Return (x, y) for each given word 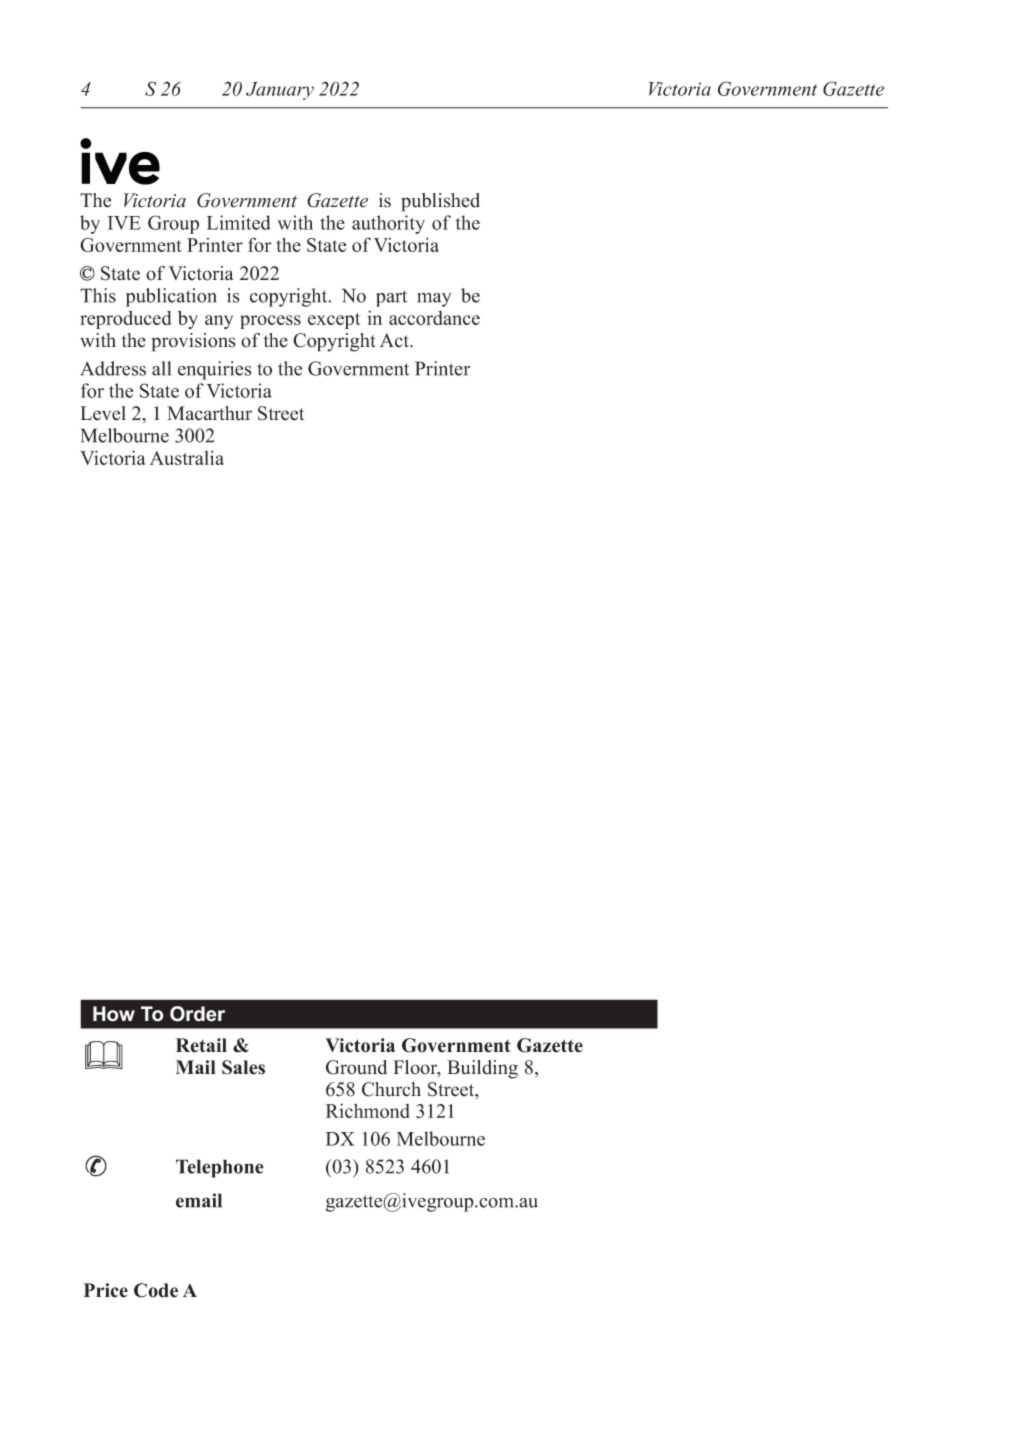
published (440, 202)
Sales (243, 1067)
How (114, 1014)
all (161, 368)
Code (156, 1290)
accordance (434, 318)
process (270, 322)
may (434, 300)
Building (482, 1069)
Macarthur (209, 413)
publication (171, 297)
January (280, 91)
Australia (187, 458)
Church (391, 1089)
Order (197, 1014)
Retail (201, 1045)
